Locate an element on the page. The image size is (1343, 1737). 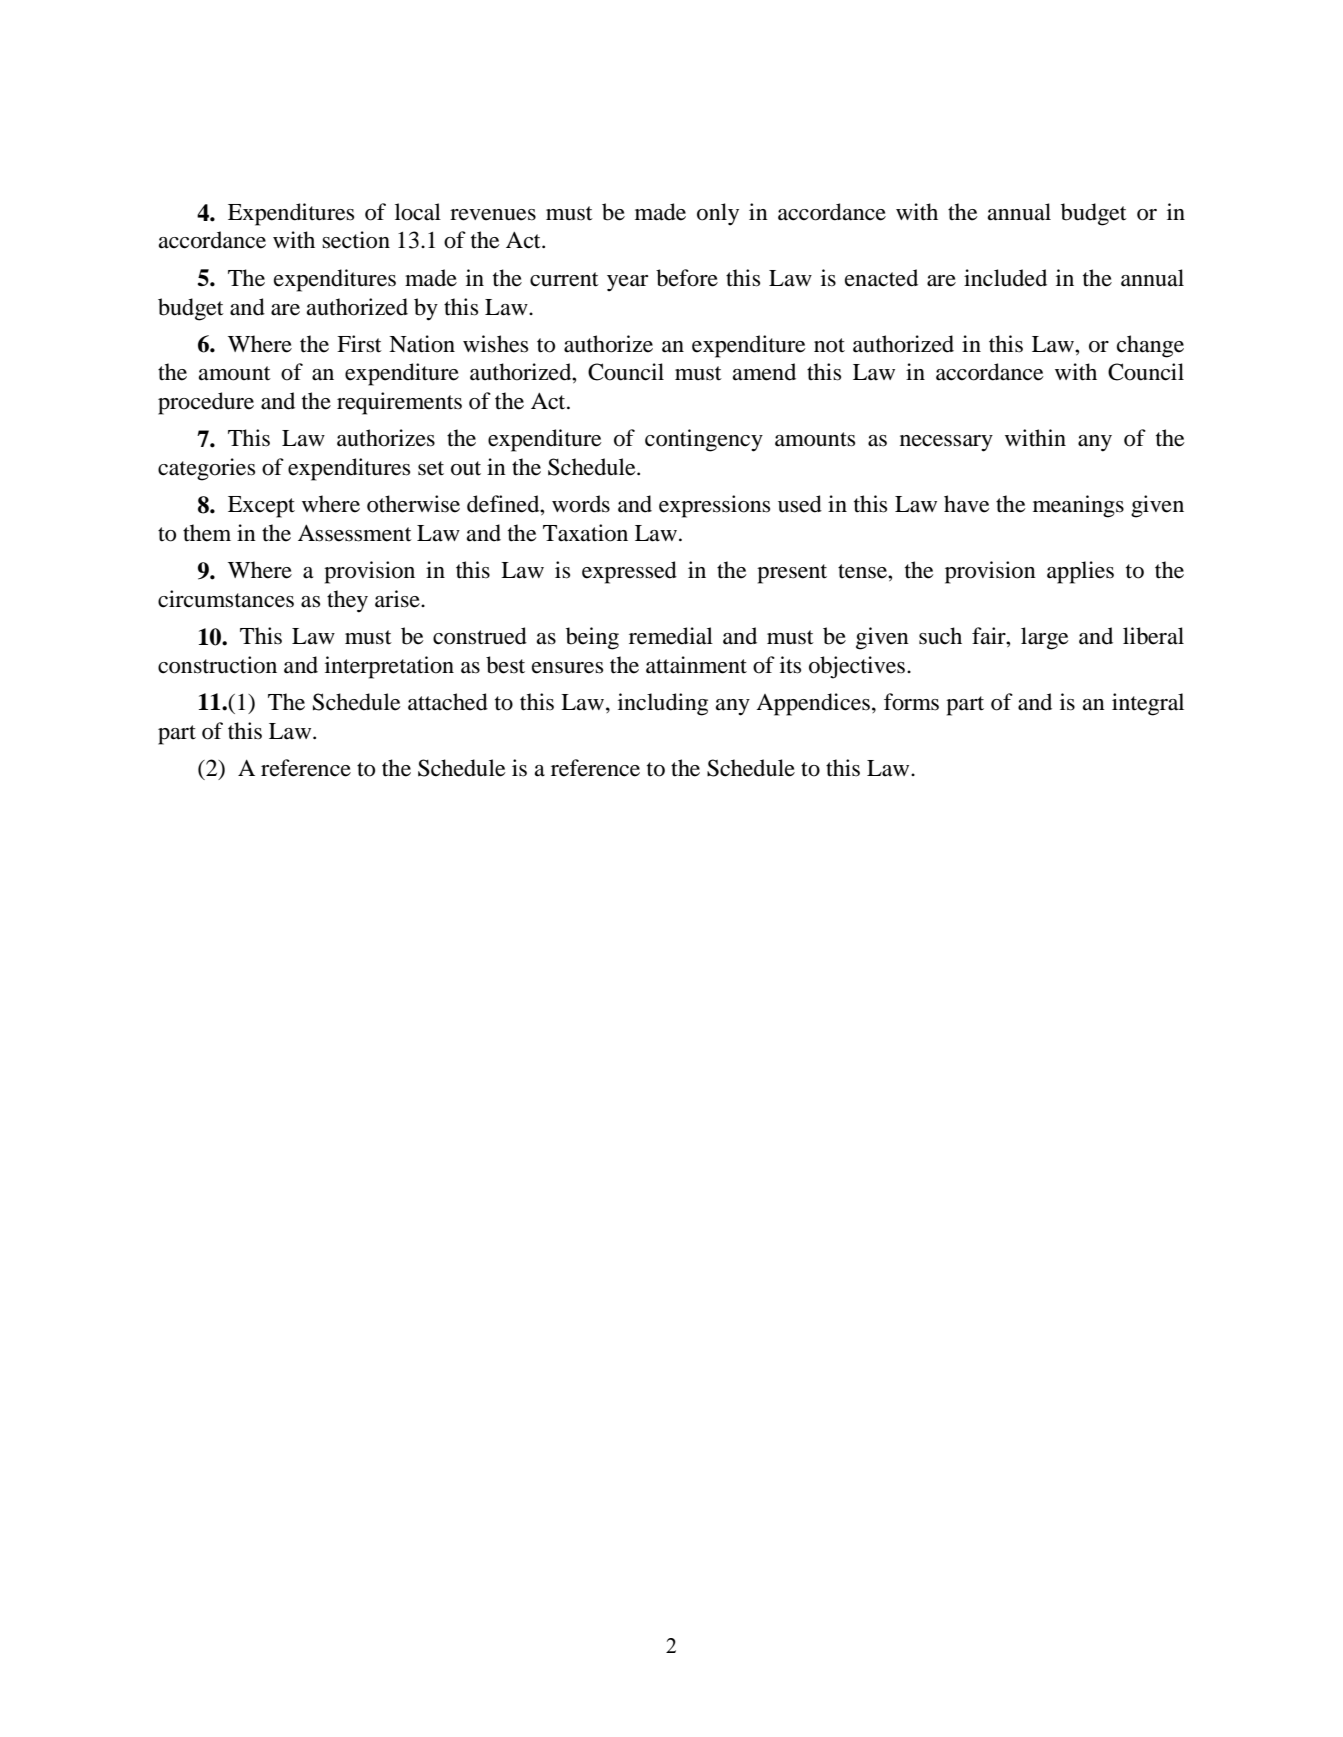
amend is located at coordinates (764, 372).
